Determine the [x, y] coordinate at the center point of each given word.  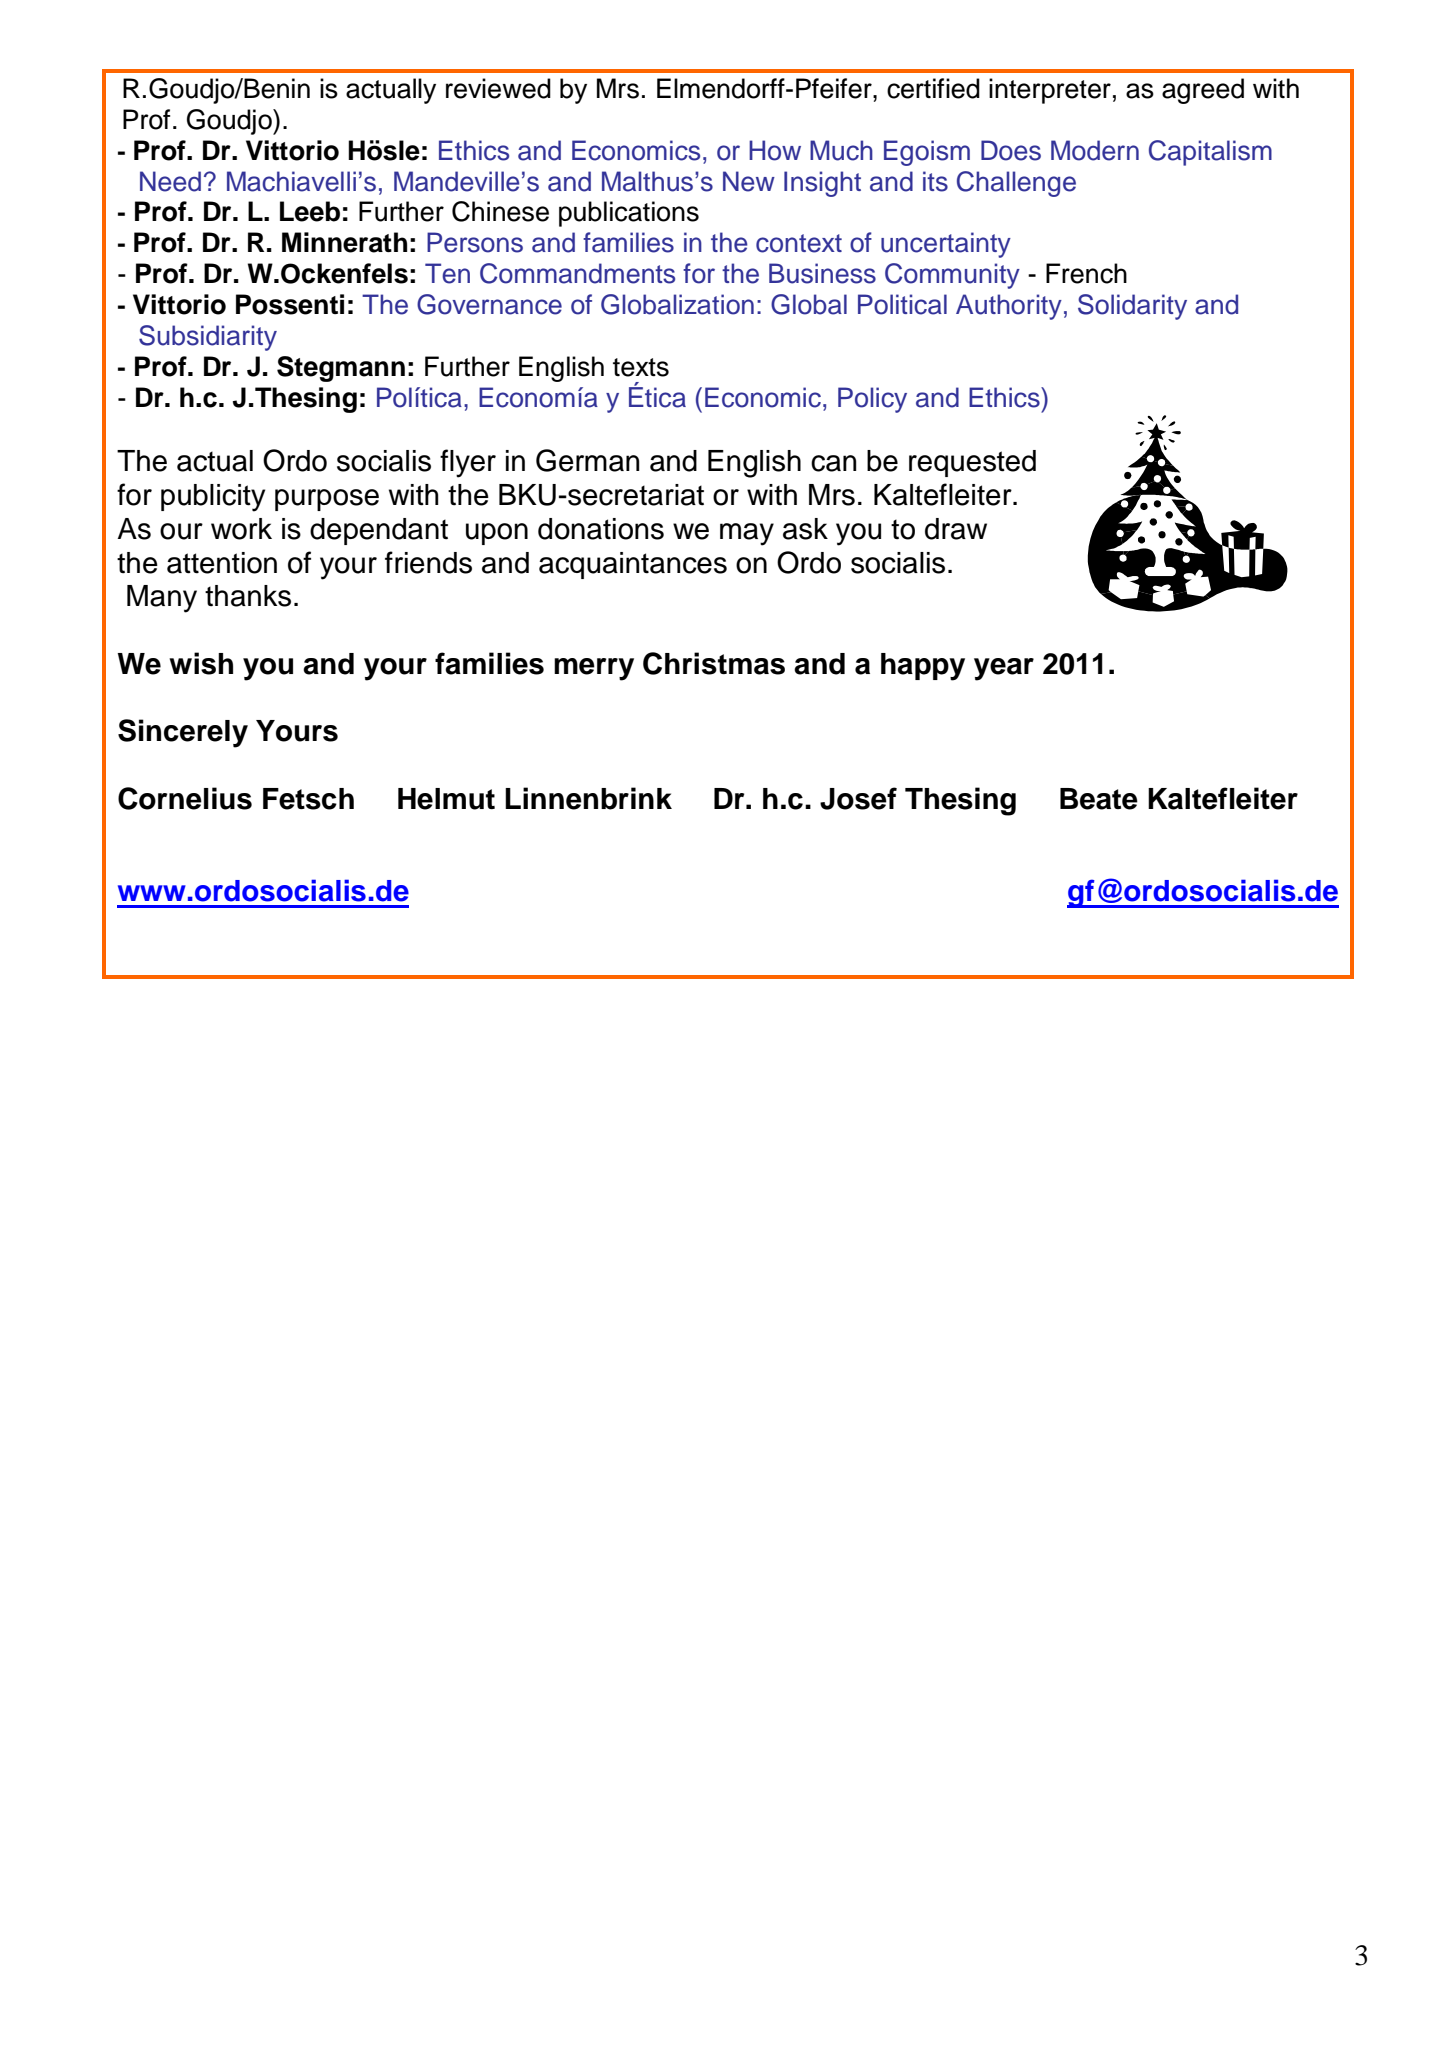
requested [972, 463]
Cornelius [185, 798]
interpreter [1050, 91]
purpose [327, 500]
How [775, 150]
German [588, 460]
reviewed [498, 88]
